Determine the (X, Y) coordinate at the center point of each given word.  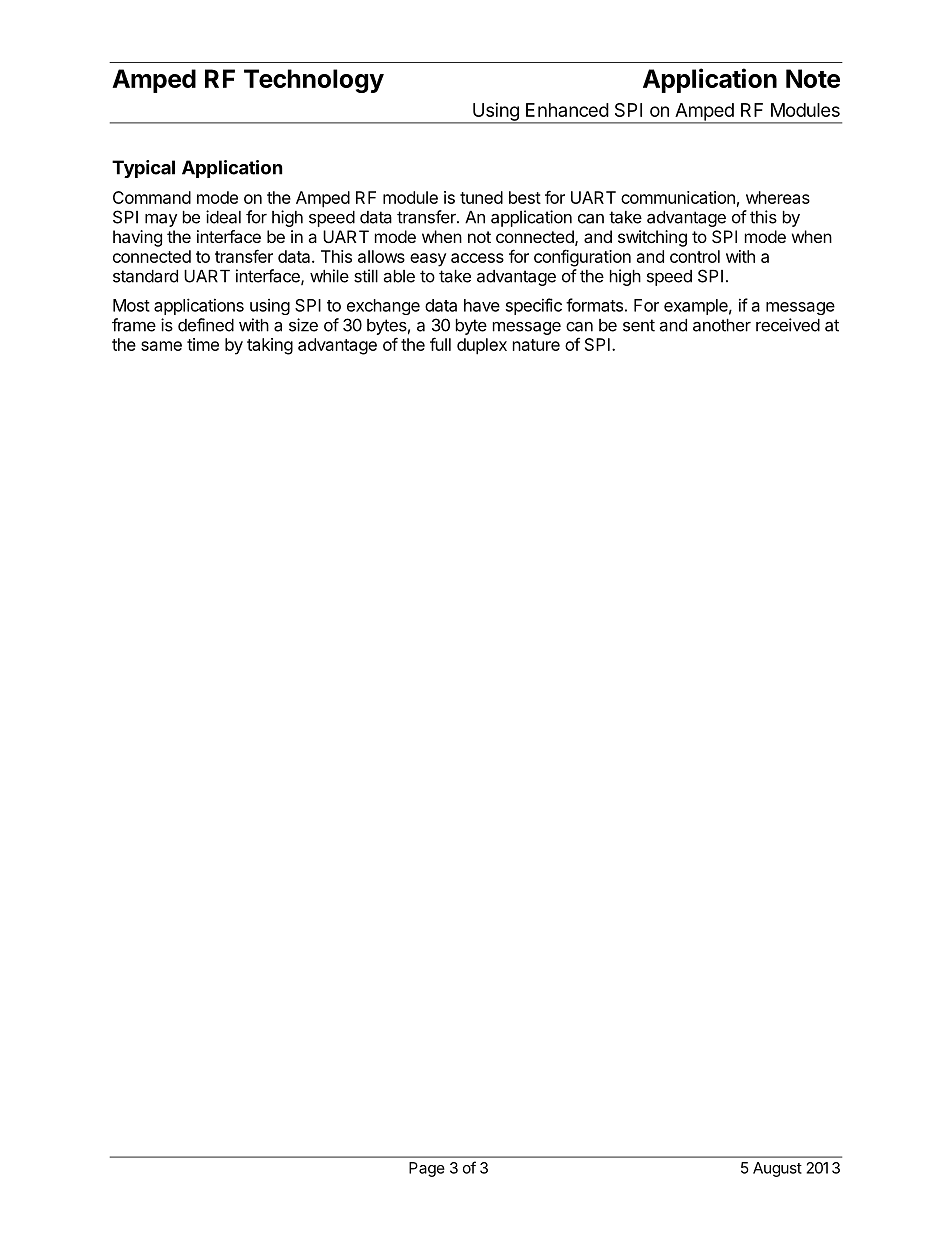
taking (270, 346)
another (722, 325)
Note (813, 78)
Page (427, 1169)
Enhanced (567, 110)
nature (536, 345)
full (440, 344)
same (161, 346)
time (203, 344)
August (777, 1169)
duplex (482, 346)
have (482, 305)
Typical (143, 169)
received (788, 325)
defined (206, 325)
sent (639, 325)
